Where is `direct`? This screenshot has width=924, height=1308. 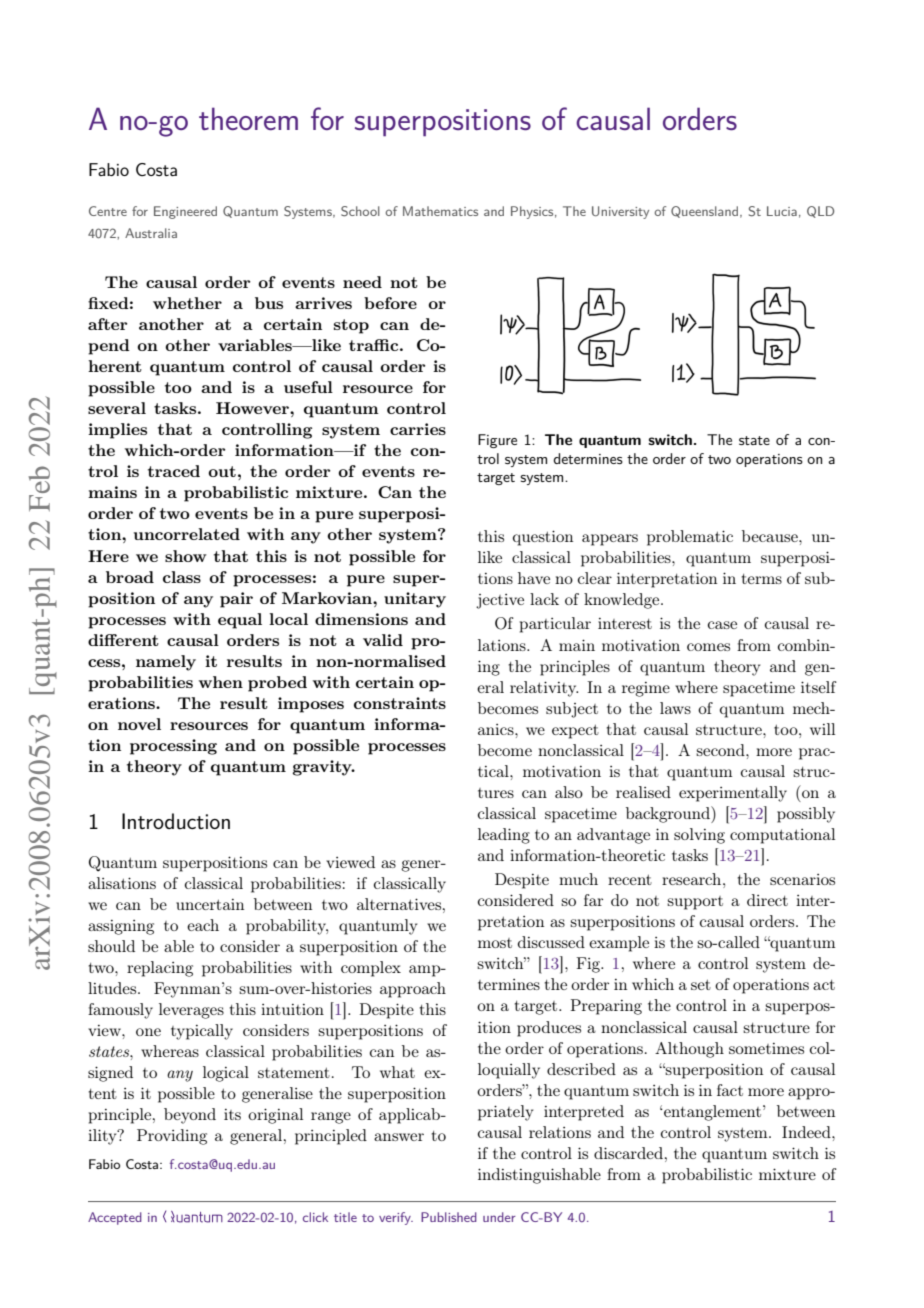
direct is located at coordinates (767, 900).
